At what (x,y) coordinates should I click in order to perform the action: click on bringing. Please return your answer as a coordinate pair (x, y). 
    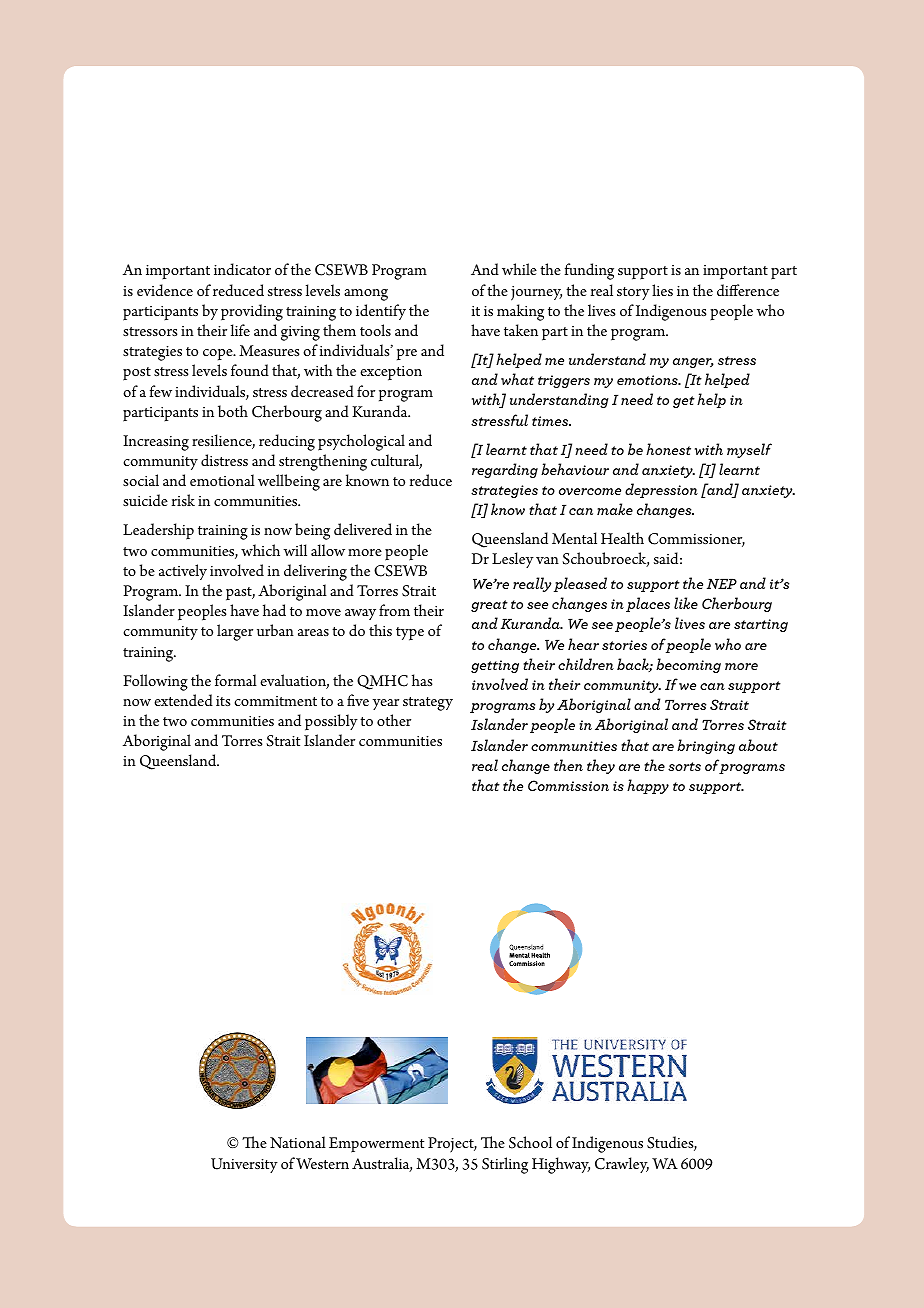
    Looking at the image, I should click on (706, 746).
